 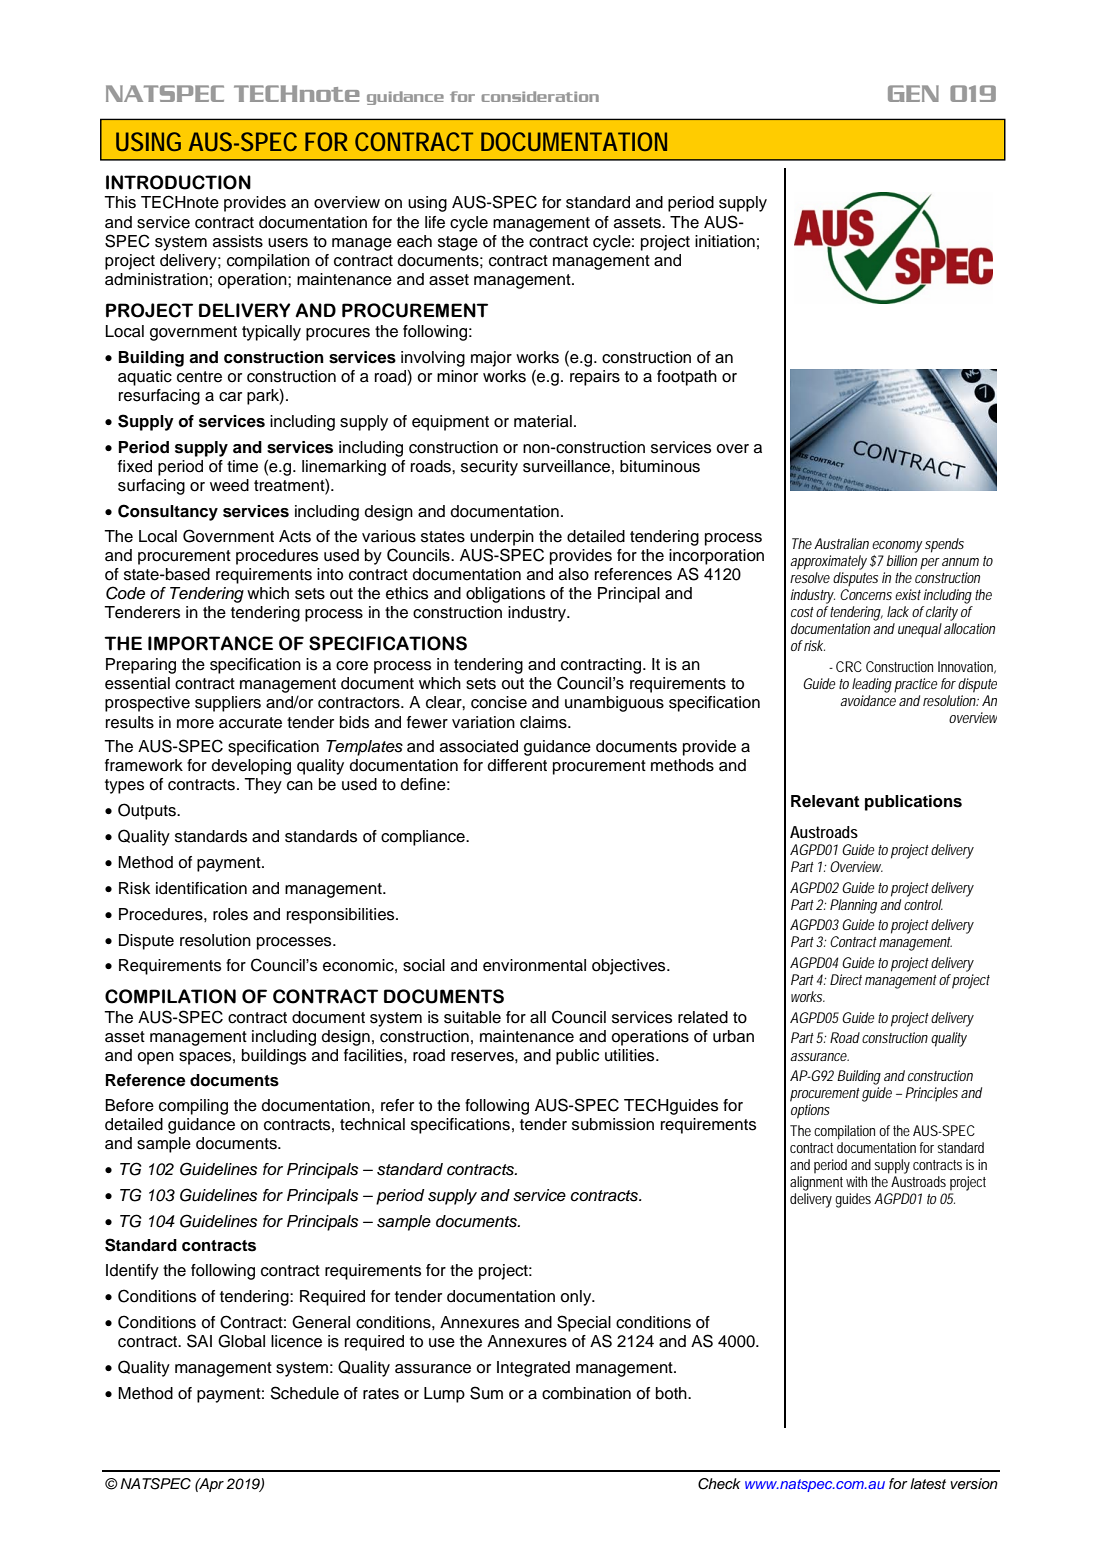 I want to click on environmental, so click(x=534, y=965).
